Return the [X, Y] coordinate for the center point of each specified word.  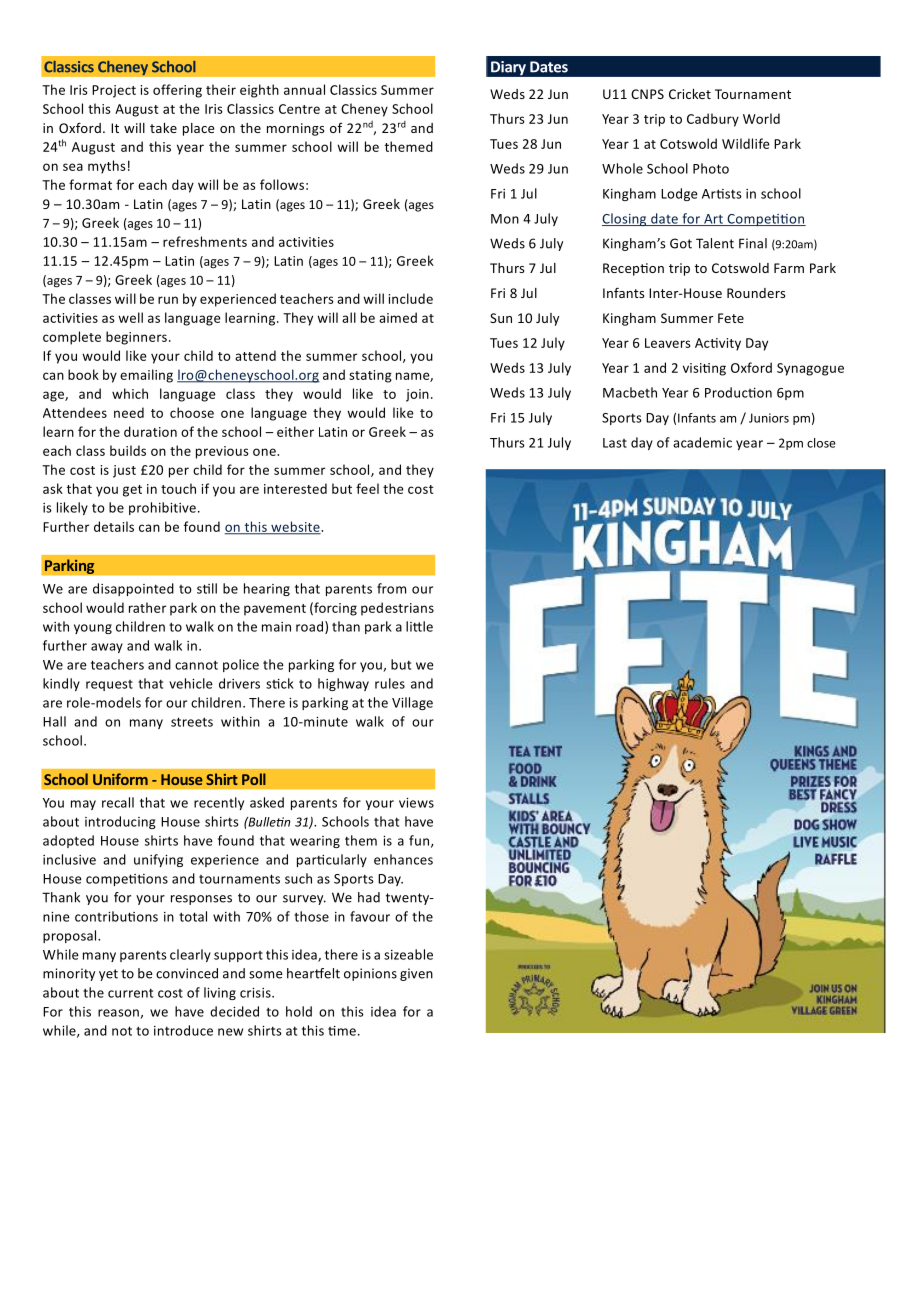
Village [412, 703]
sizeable [408, 954]
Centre [299, 109]
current [130, 993]
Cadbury [713, 120]
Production [738, 392]
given [416, 974]
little [419, 626]
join [417, 395]
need [129, 412]
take [163, 128]
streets [192, 722]
